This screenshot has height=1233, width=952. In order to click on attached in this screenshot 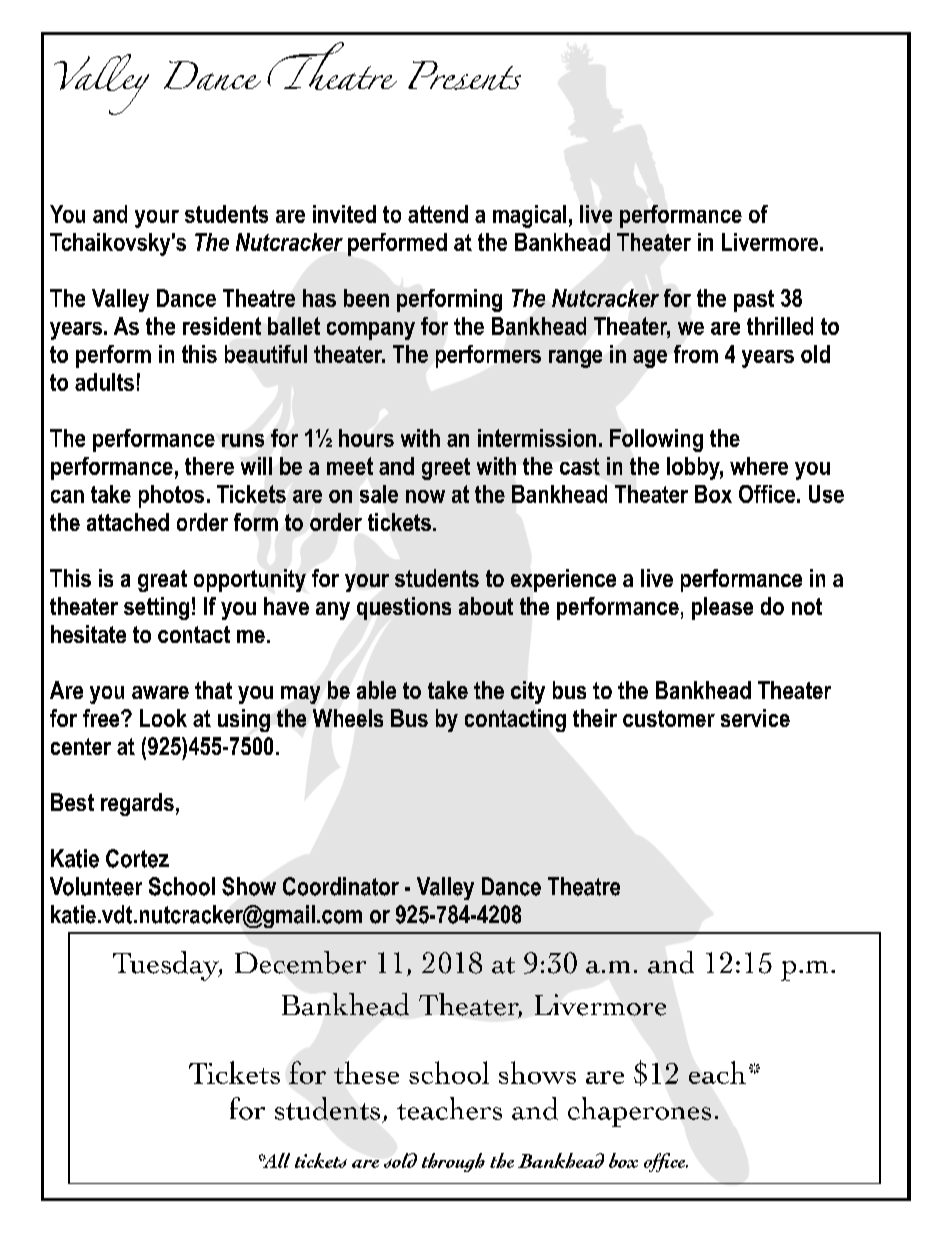, I will do `click(128, 522)`.
